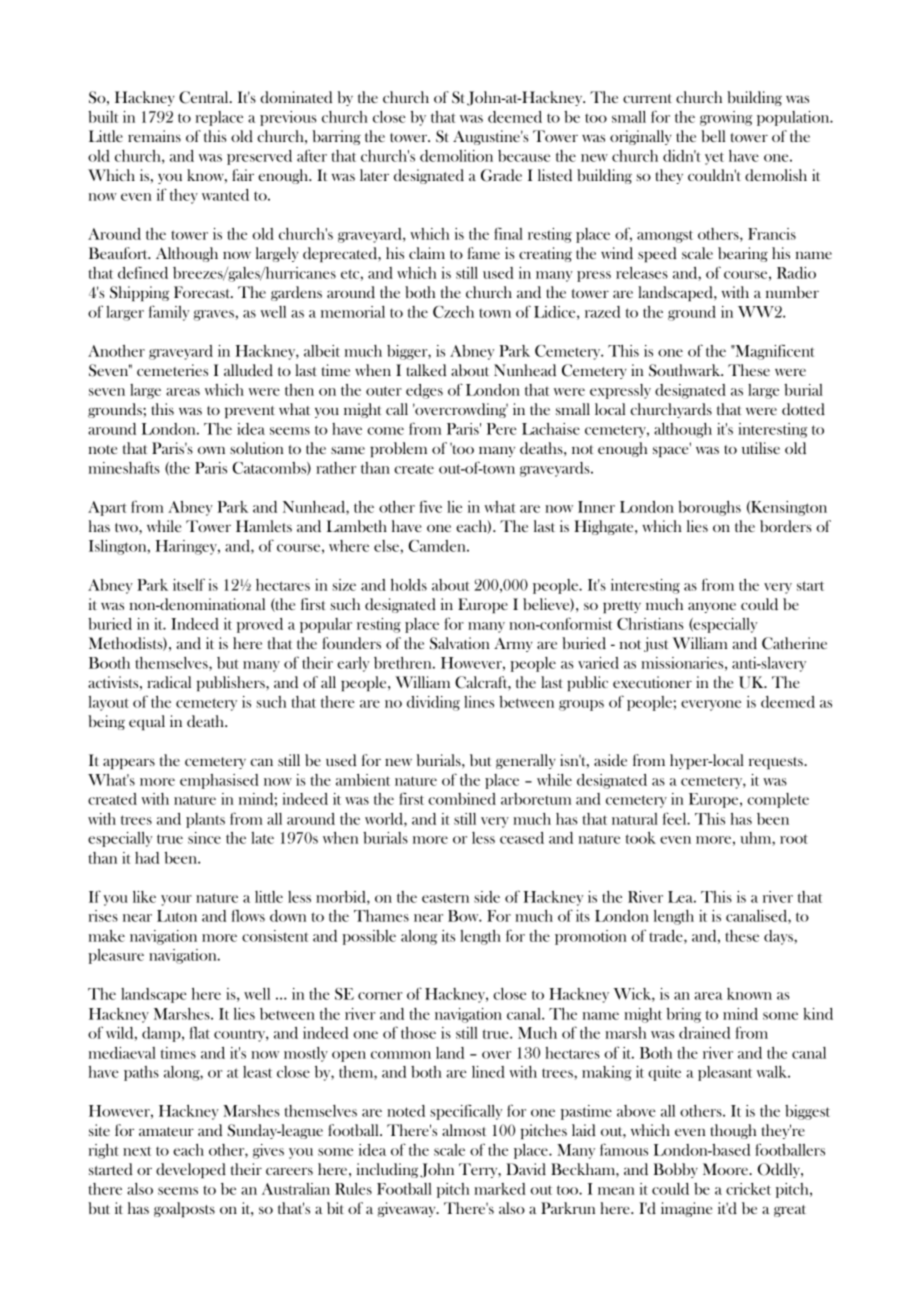  What do you see at coordinates (172, 370) in the screenshot?
I see `cemeteries` at bounding box center [172, 370].
